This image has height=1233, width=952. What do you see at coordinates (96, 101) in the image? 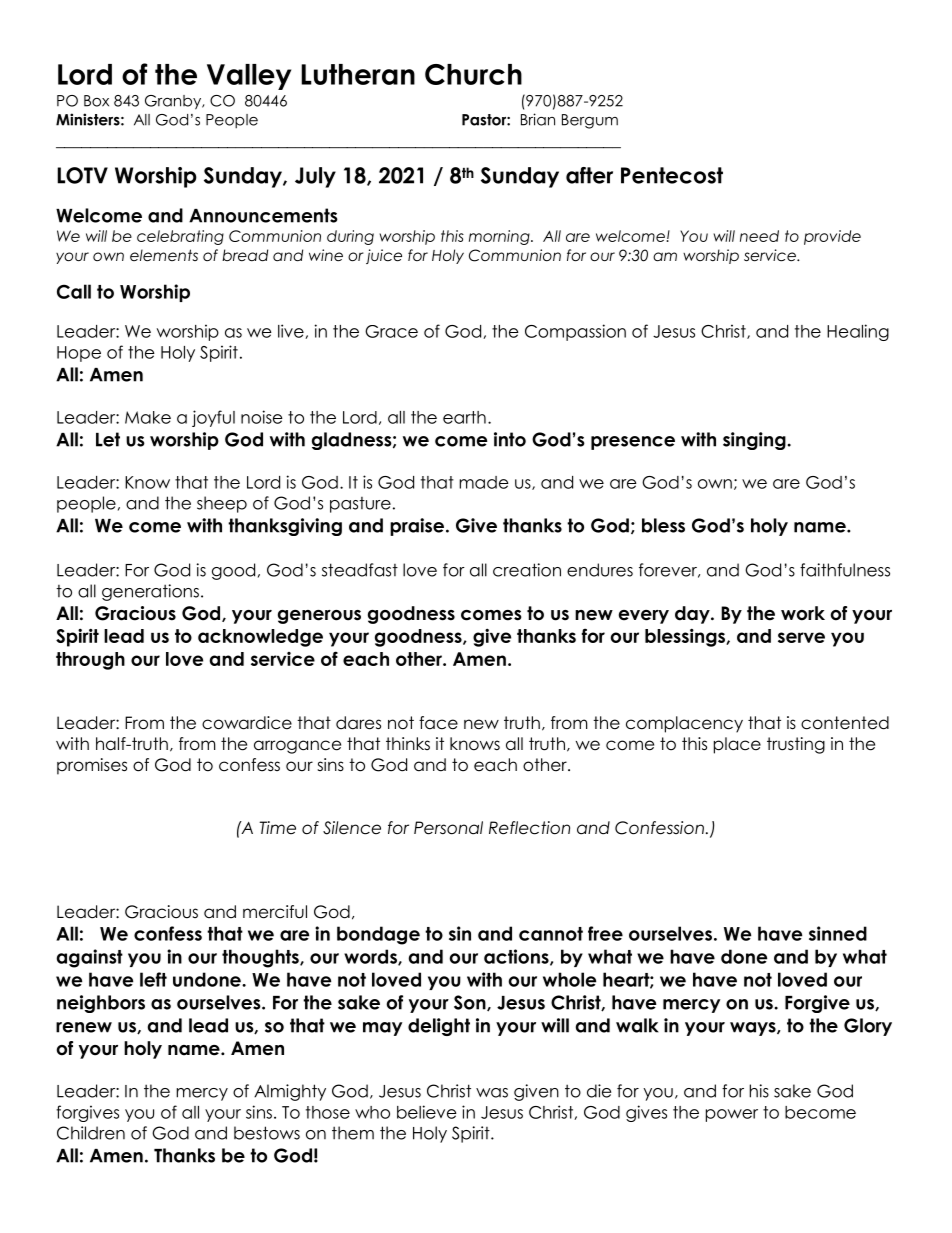
I see `Box` at bounding box center [96, 101].
